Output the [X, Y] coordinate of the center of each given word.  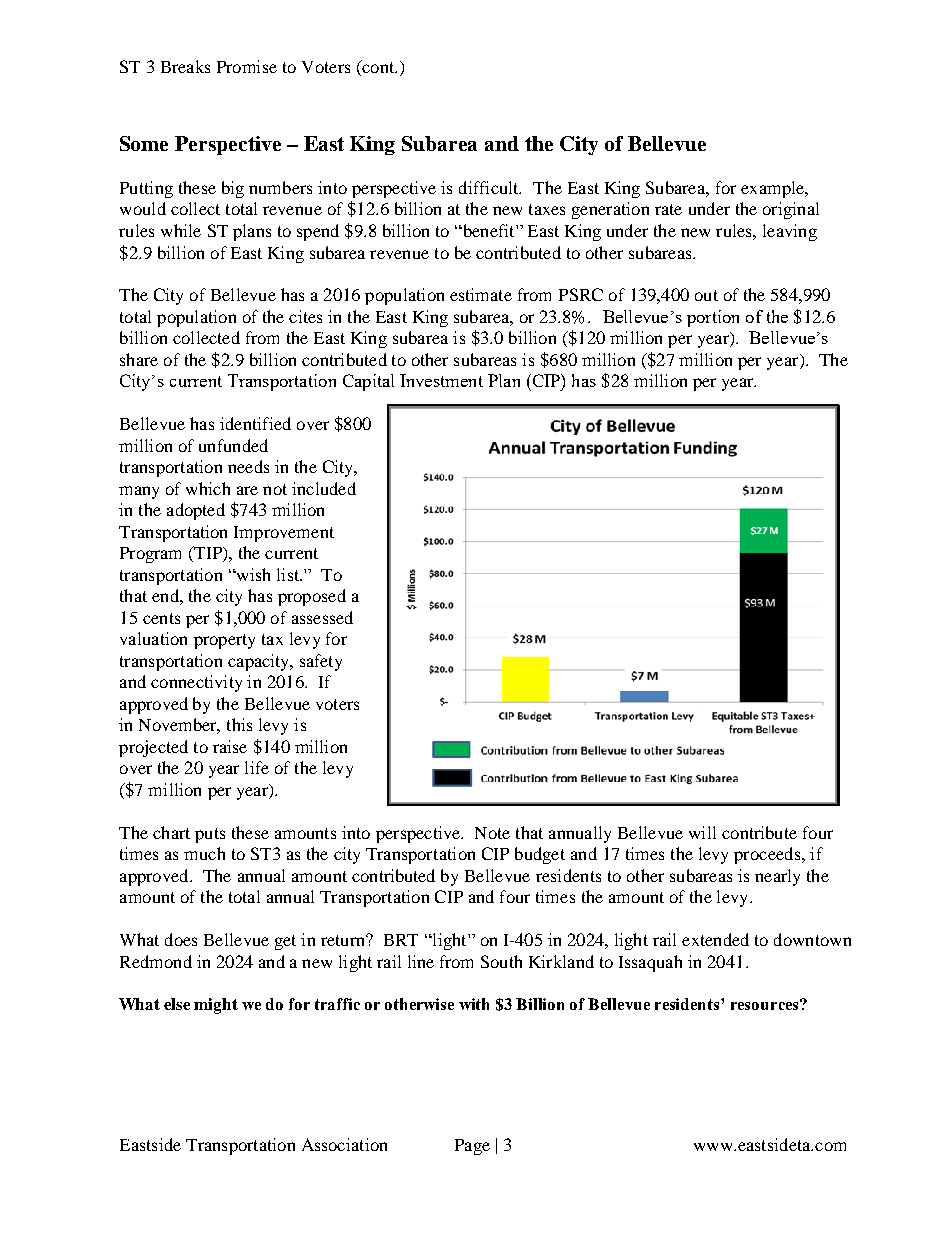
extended [715, 939]
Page [472, 1147]
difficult [490, 187]
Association [344, 1144]
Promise [247, 66]
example [774, 189]
